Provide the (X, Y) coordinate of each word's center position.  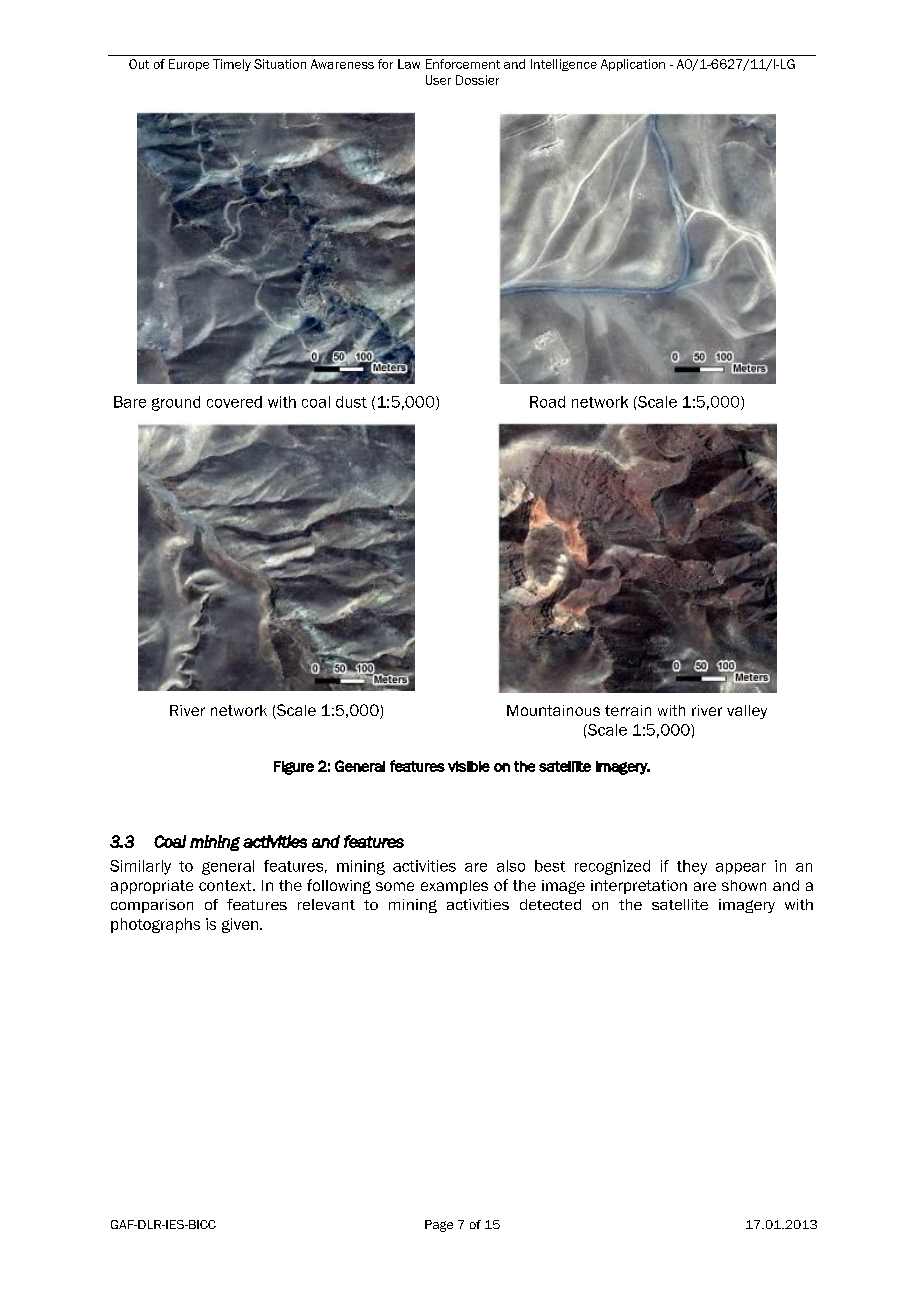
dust (351, 402)
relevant (326, 904)
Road (547, 402)
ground (176, 403)
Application (633, 65)
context (226, 885)
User (438, 80)
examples (454, 887)
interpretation (639, 887)
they (692, 867)
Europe (189, 65)
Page (439, 1226)
